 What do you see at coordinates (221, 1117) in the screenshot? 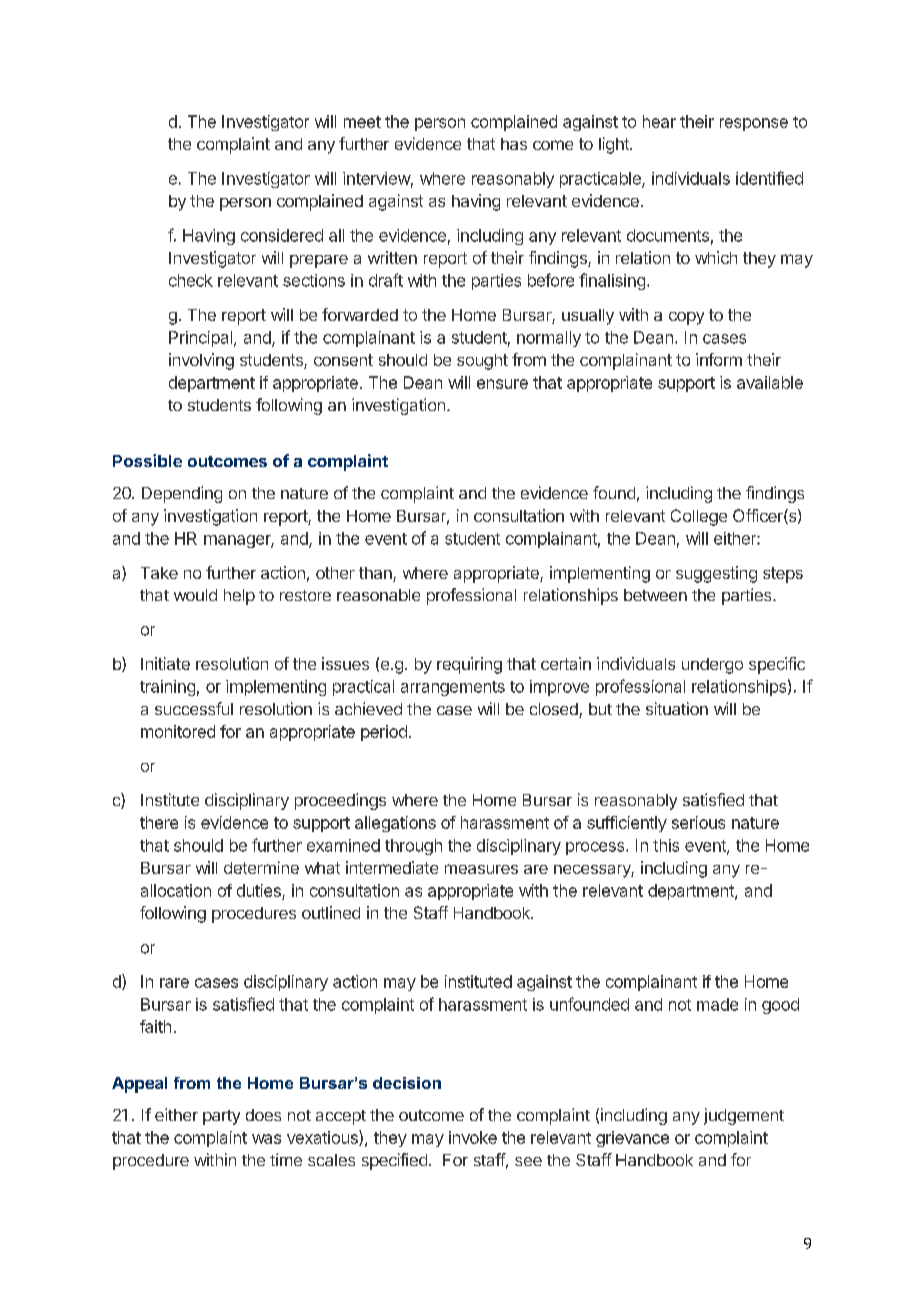
I see `party` at bounding box center [221, 1117].
